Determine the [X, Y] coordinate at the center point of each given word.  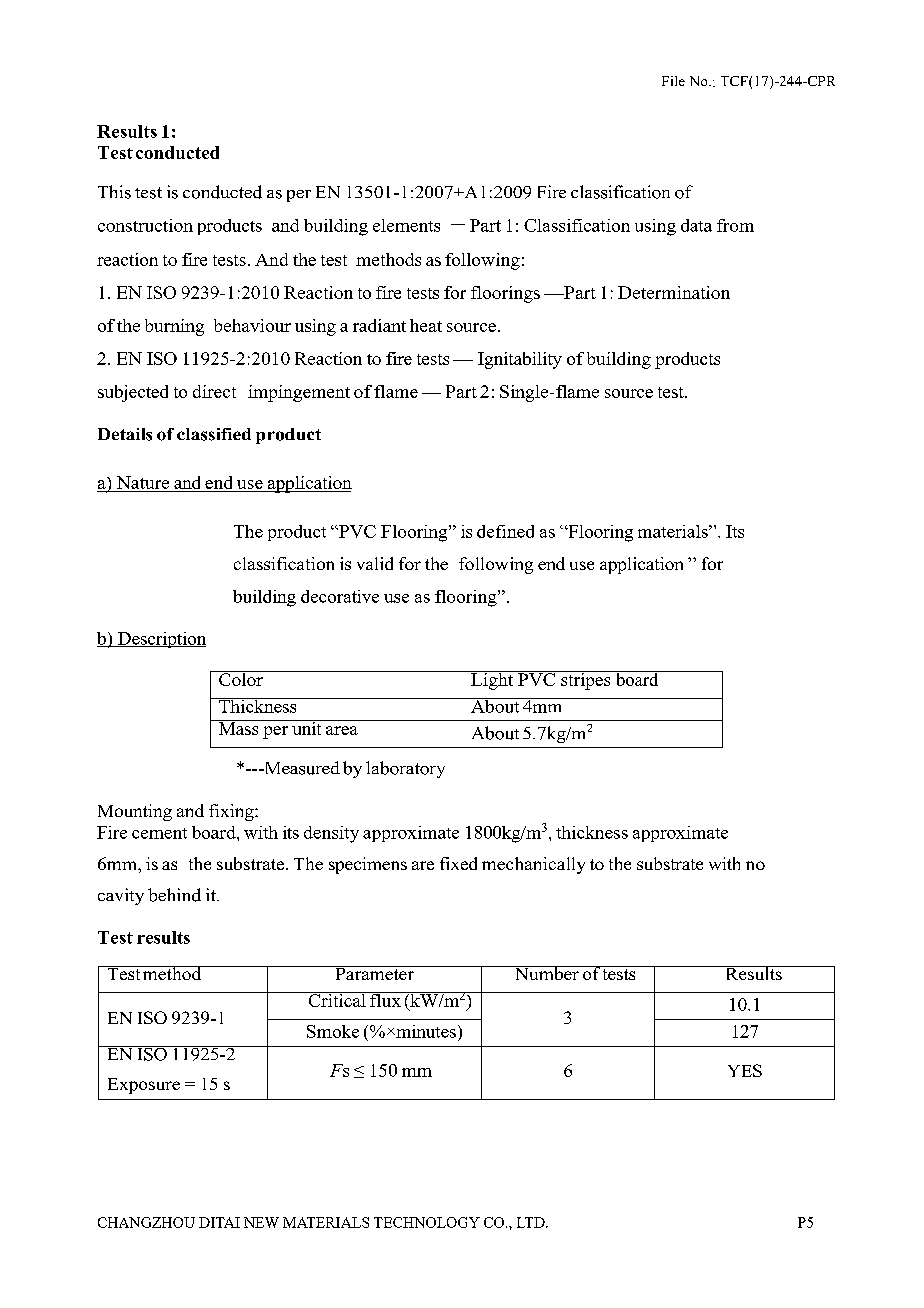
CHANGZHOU [146, 1222]
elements [406, 225]
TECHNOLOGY [427, 1222]
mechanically [533, 865]
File [673, 81]
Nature [143, 482]
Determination [674, 292]
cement [159, 833]
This [114, 192]
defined [505, 531]
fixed [458, 863]
